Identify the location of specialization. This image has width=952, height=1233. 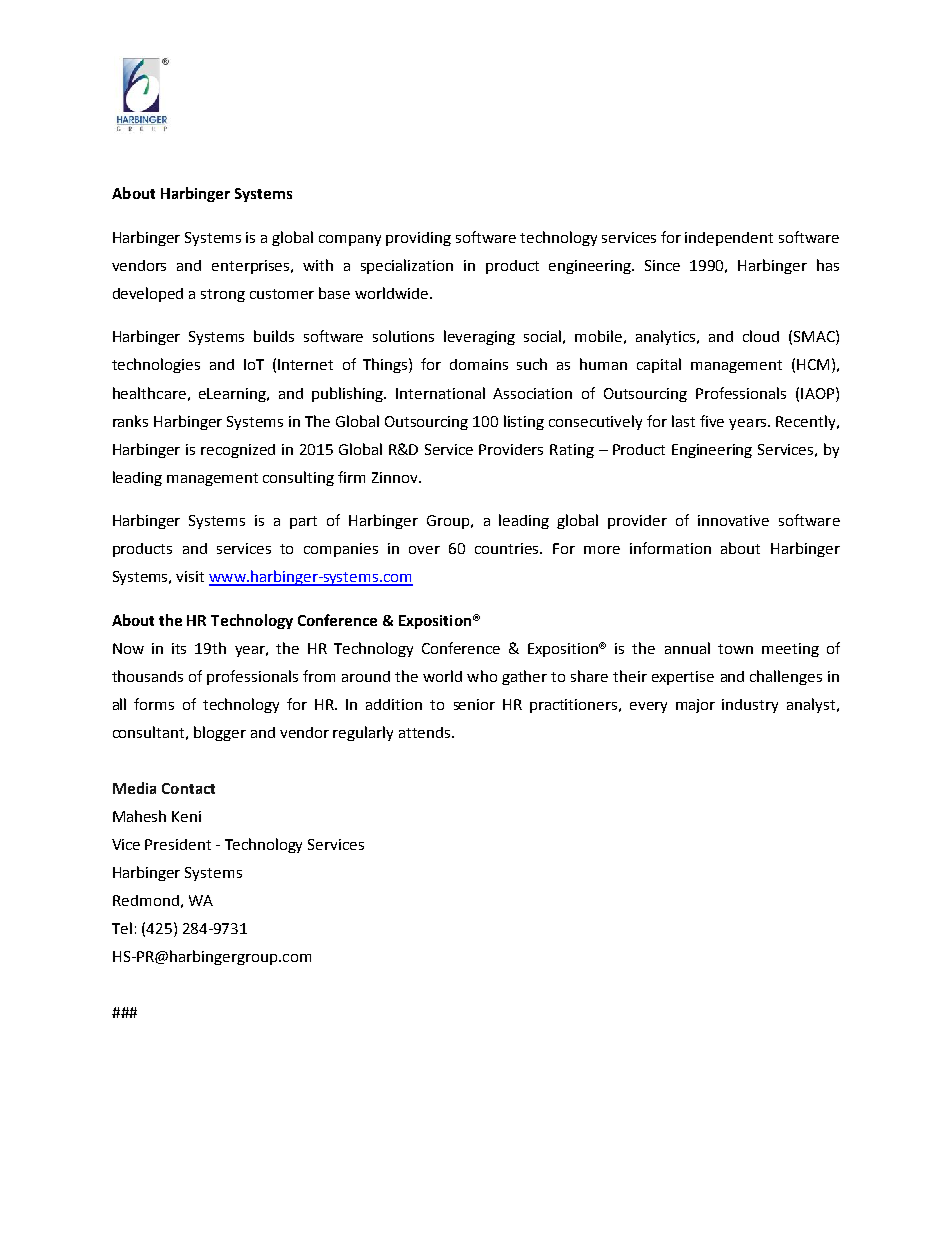
(407, 266).
